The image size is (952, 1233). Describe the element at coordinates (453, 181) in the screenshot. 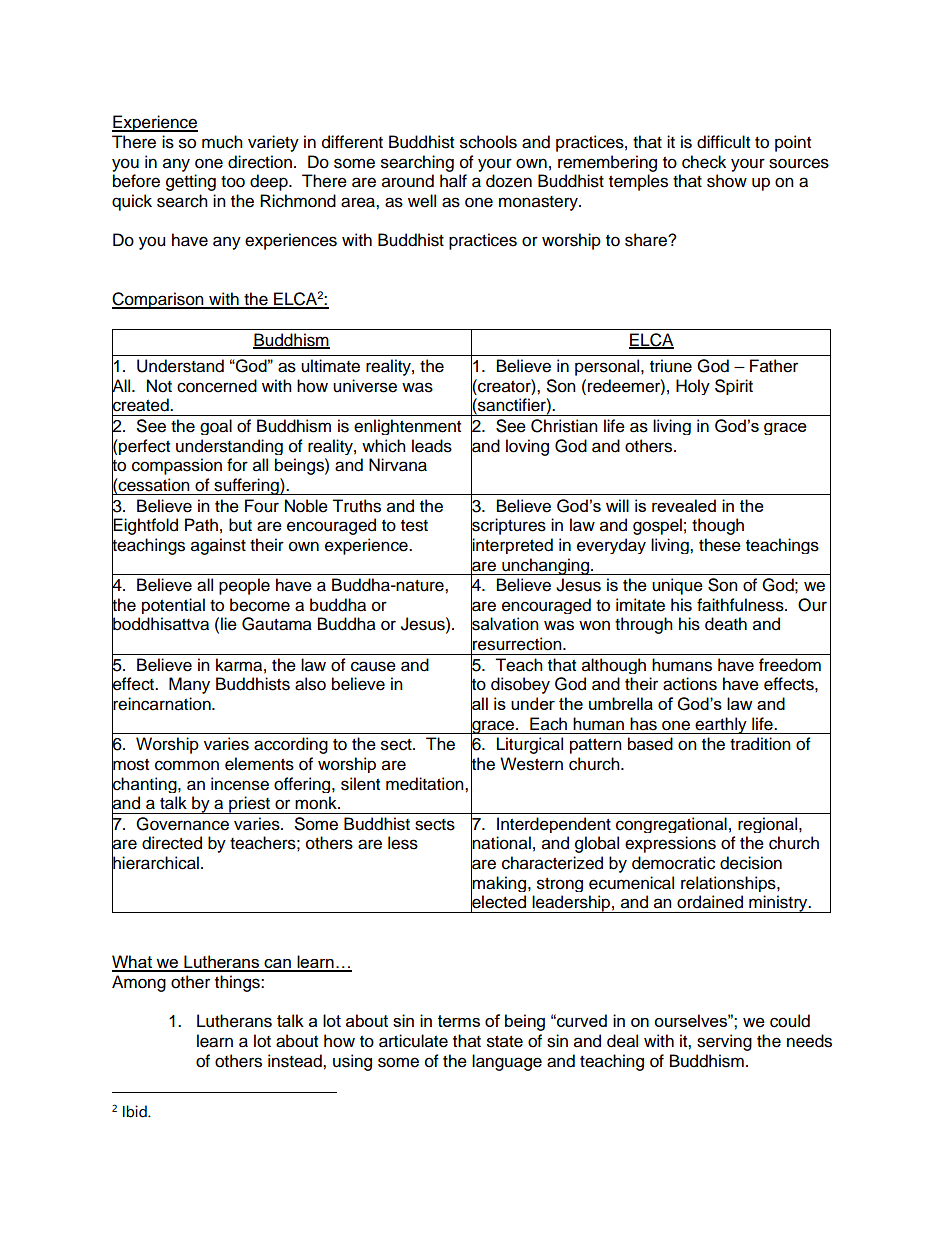

I see `half` at that location.
